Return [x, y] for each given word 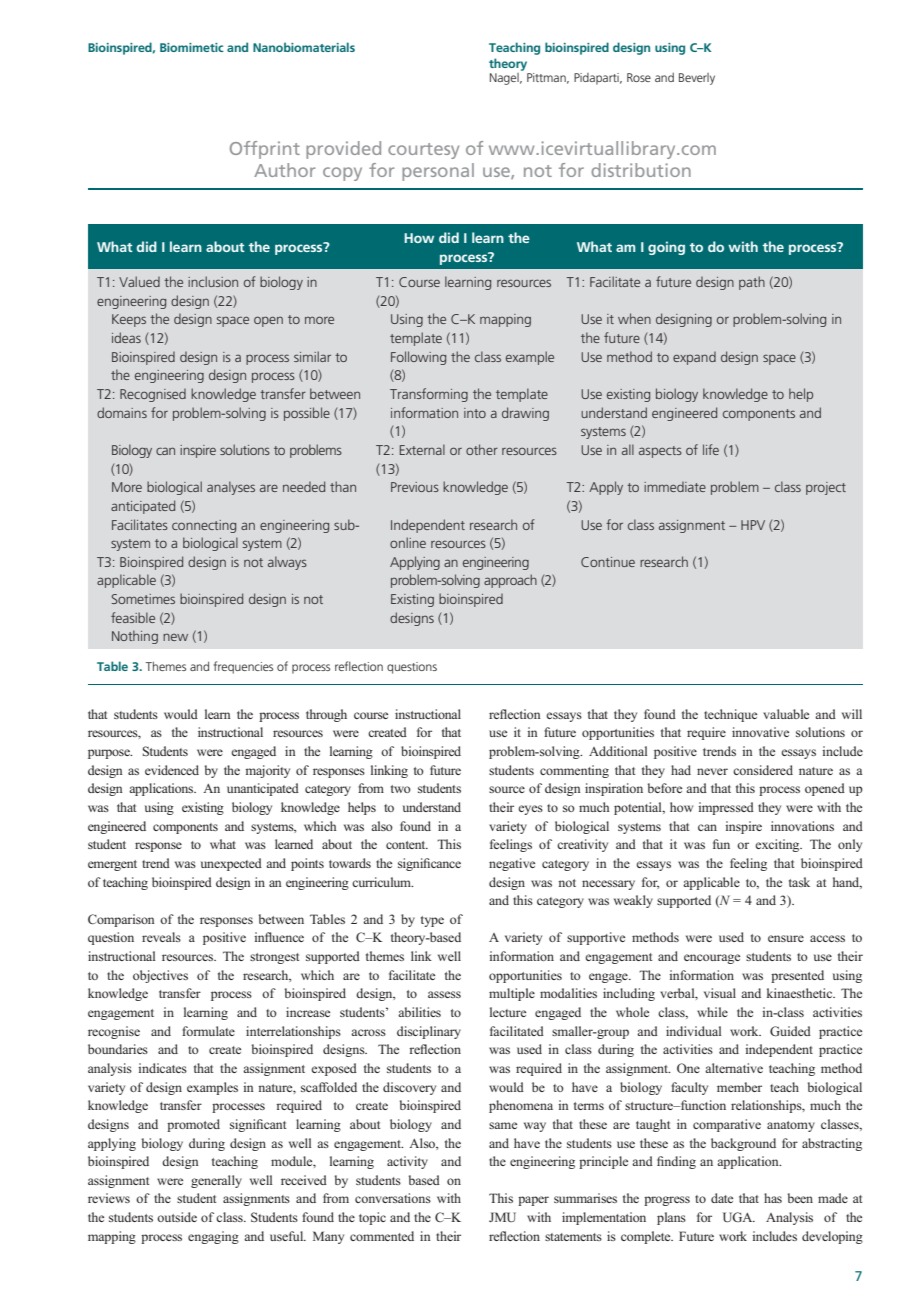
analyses [231, 488]
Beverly [697, 79]
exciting [778, 845]
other [482, 449]
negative [512, 864]
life [711, 449]
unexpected [231, 864]
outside [177, 1217]
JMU [502, 1217]
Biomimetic [192, 47]
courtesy [423, 151]
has [773, 1198]
